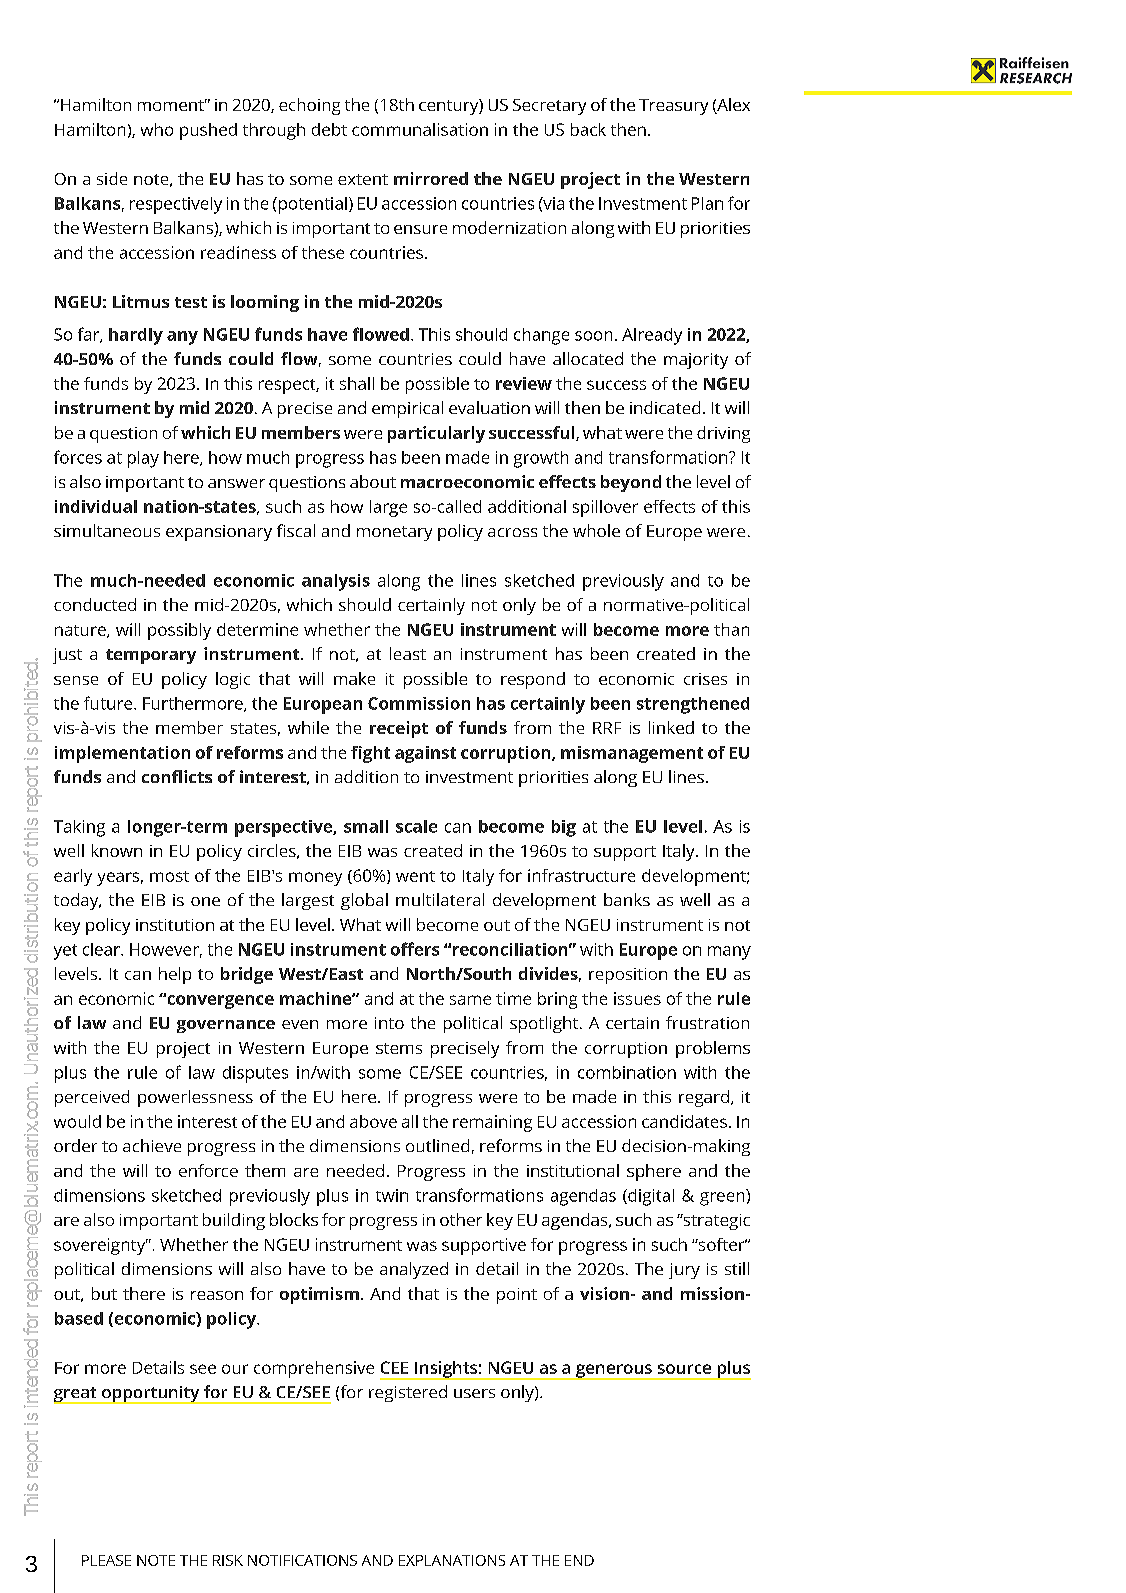 The height and width of the page is (1593, 1126). I want to click on PLEASE, so click(106, 1560).
